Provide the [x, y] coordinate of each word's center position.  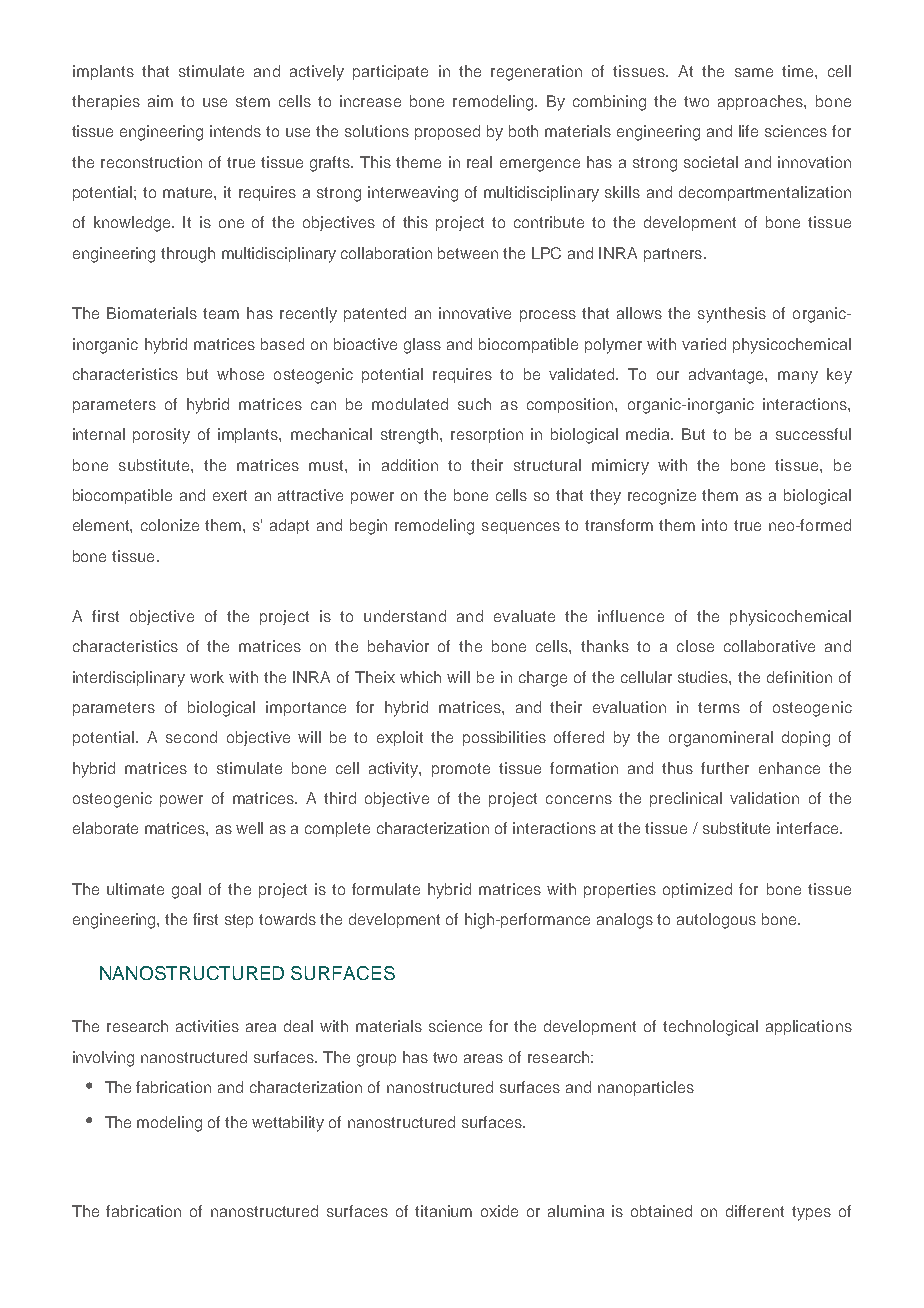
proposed [447, 132]
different [755, 1211]
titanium [443, 1211]
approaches [761, 102]
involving [103, 1059]
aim [160, 101]
